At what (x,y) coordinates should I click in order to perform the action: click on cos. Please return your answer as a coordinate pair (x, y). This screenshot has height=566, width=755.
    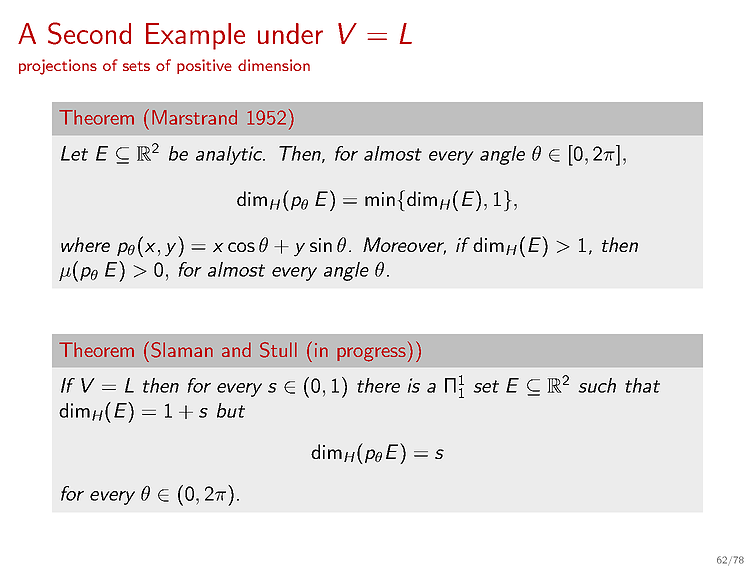
    Looking at the image, I should click on (241, 247).
